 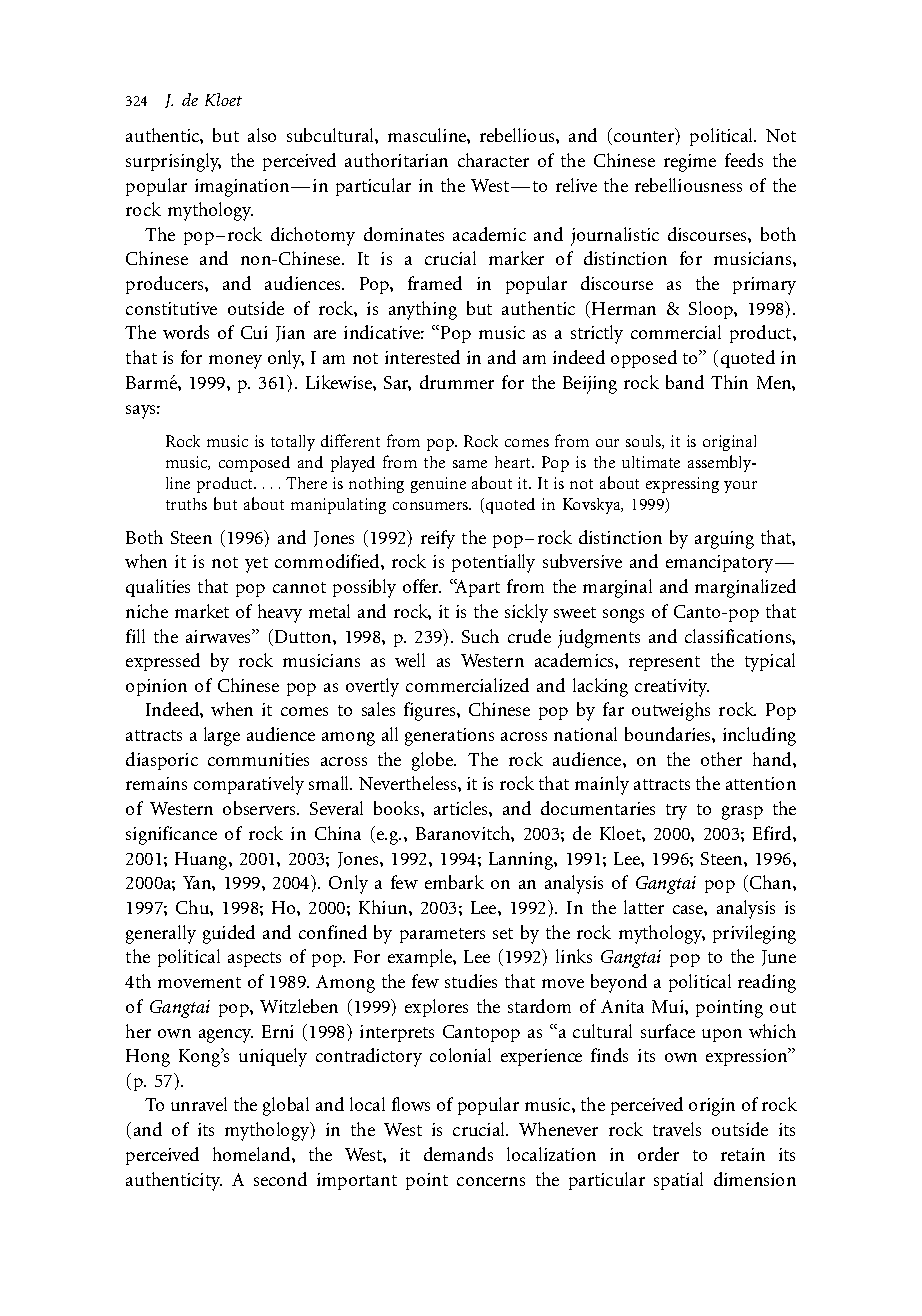 What do you see at coordinates (677, 1129) in the screenshot?
I see `travels` at bounding box center [677, 1129].
